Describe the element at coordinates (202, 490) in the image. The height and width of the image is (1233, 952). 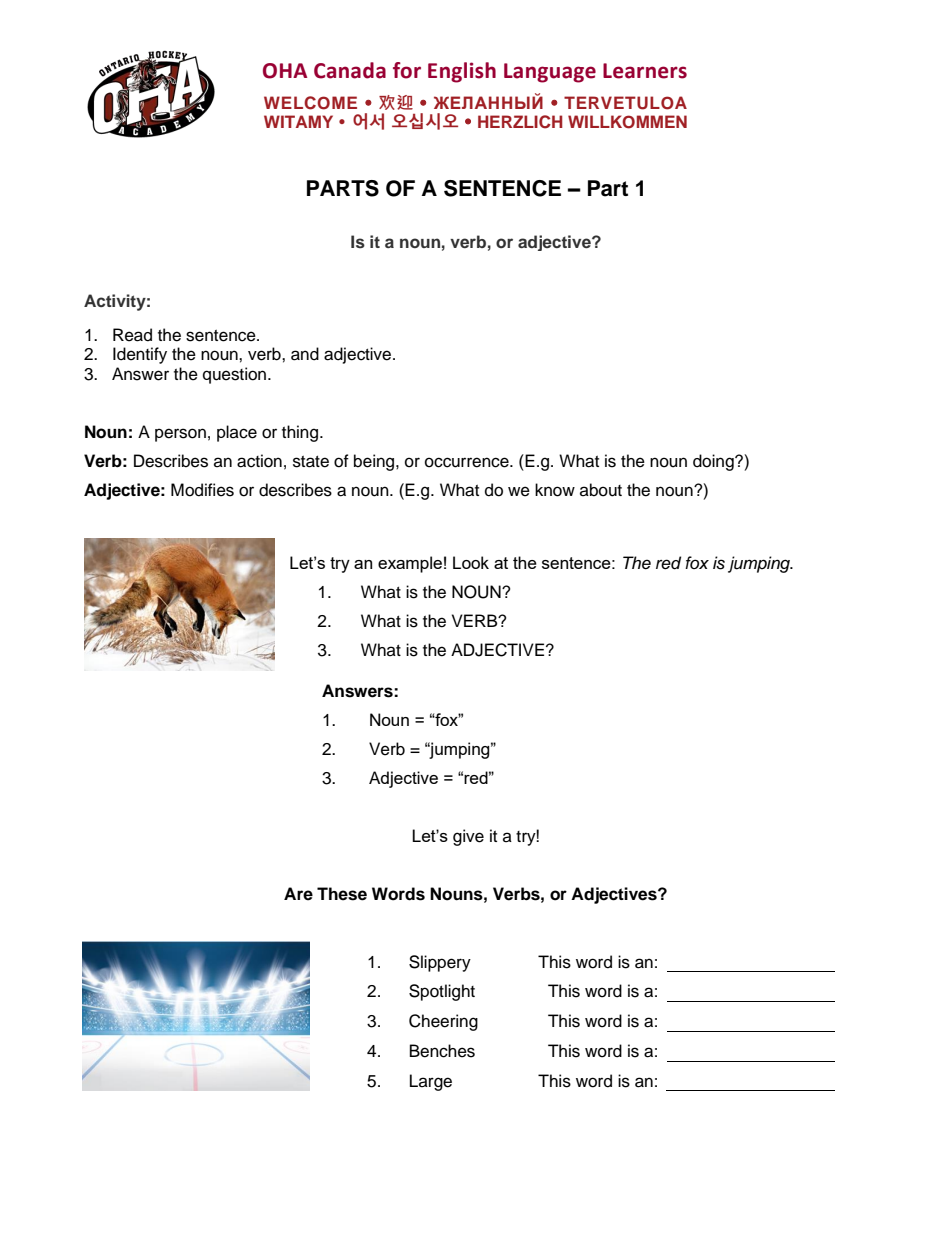
I see `Modifies` at that location.
